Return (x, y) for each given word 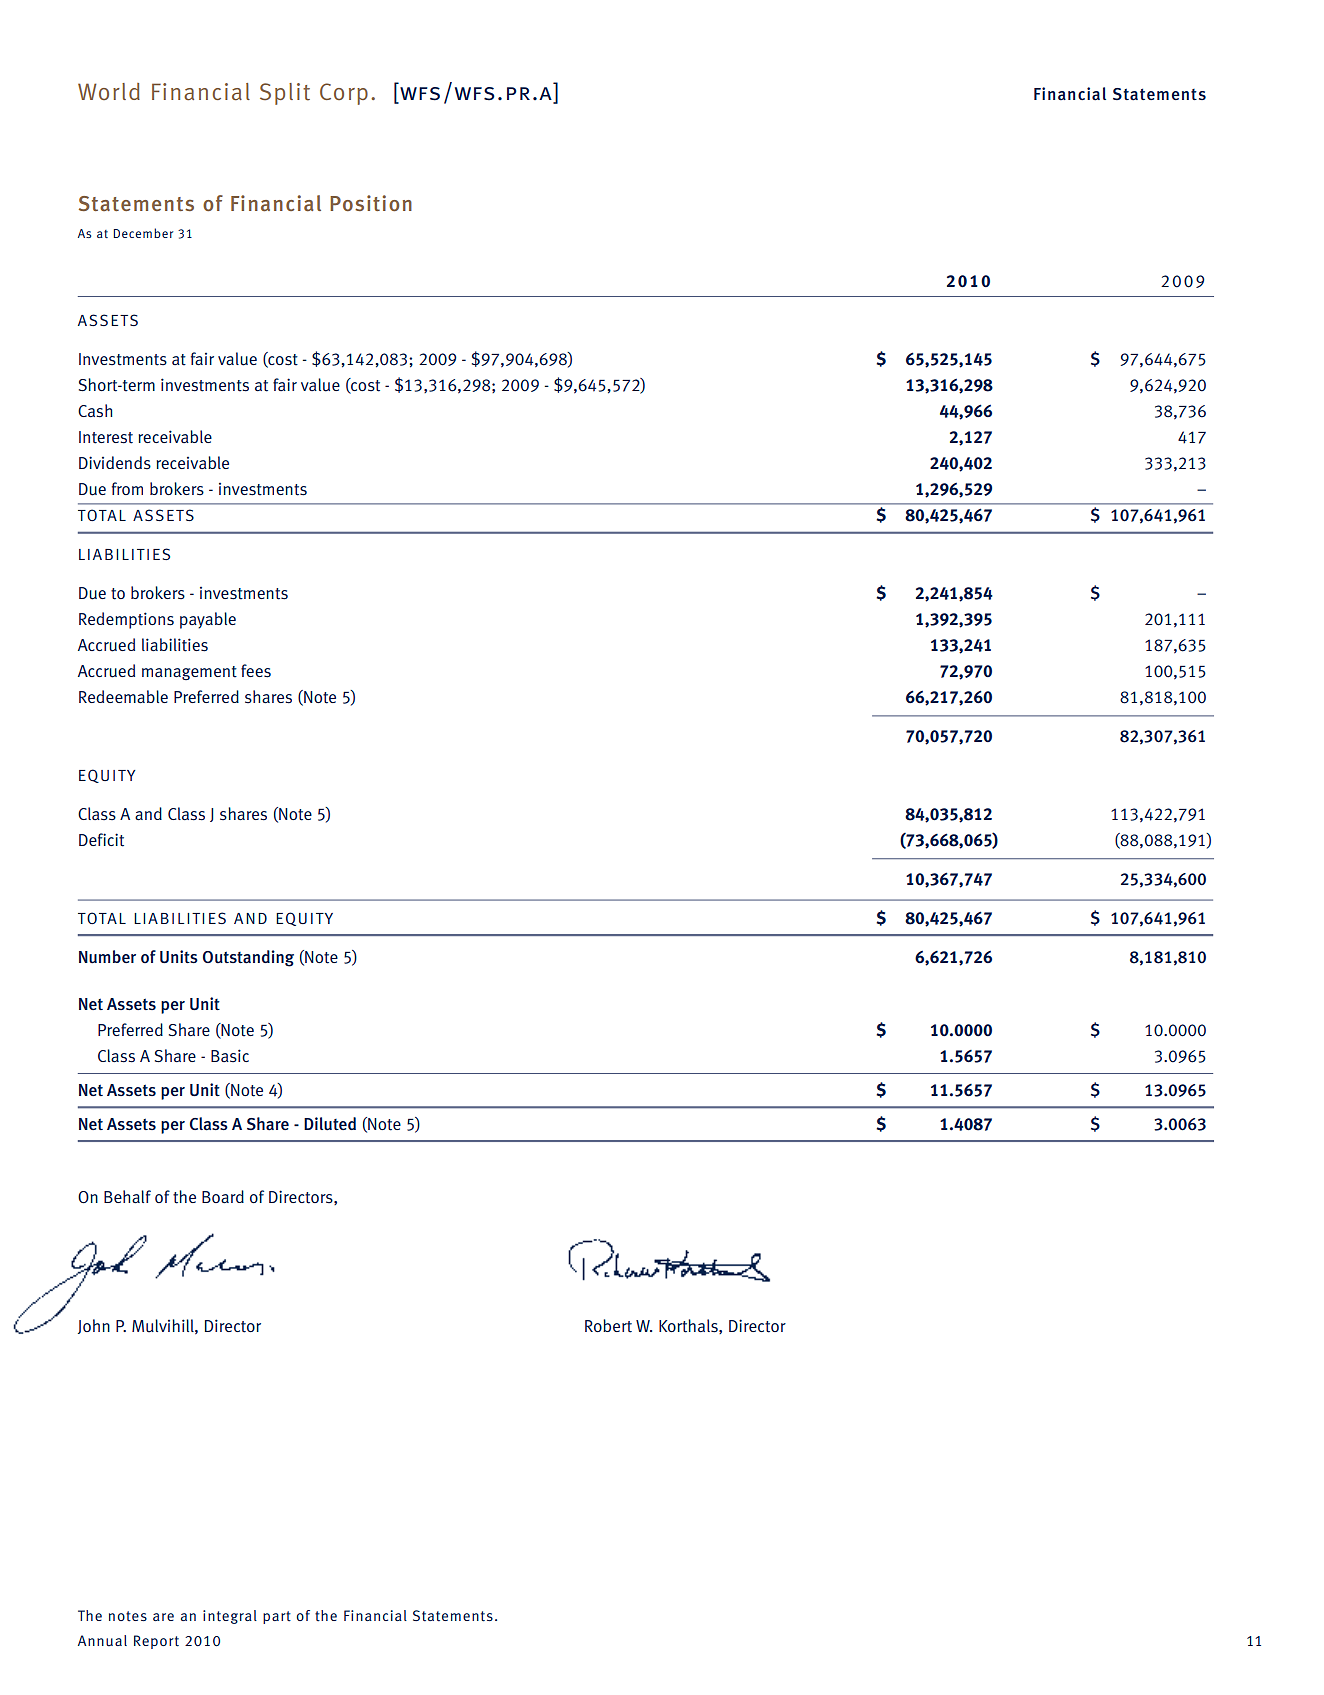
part (277, 1617)
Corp (344, 94)
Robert (608, 1326)
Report (156, 1642)
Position (371, 203)
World (109, 91)
